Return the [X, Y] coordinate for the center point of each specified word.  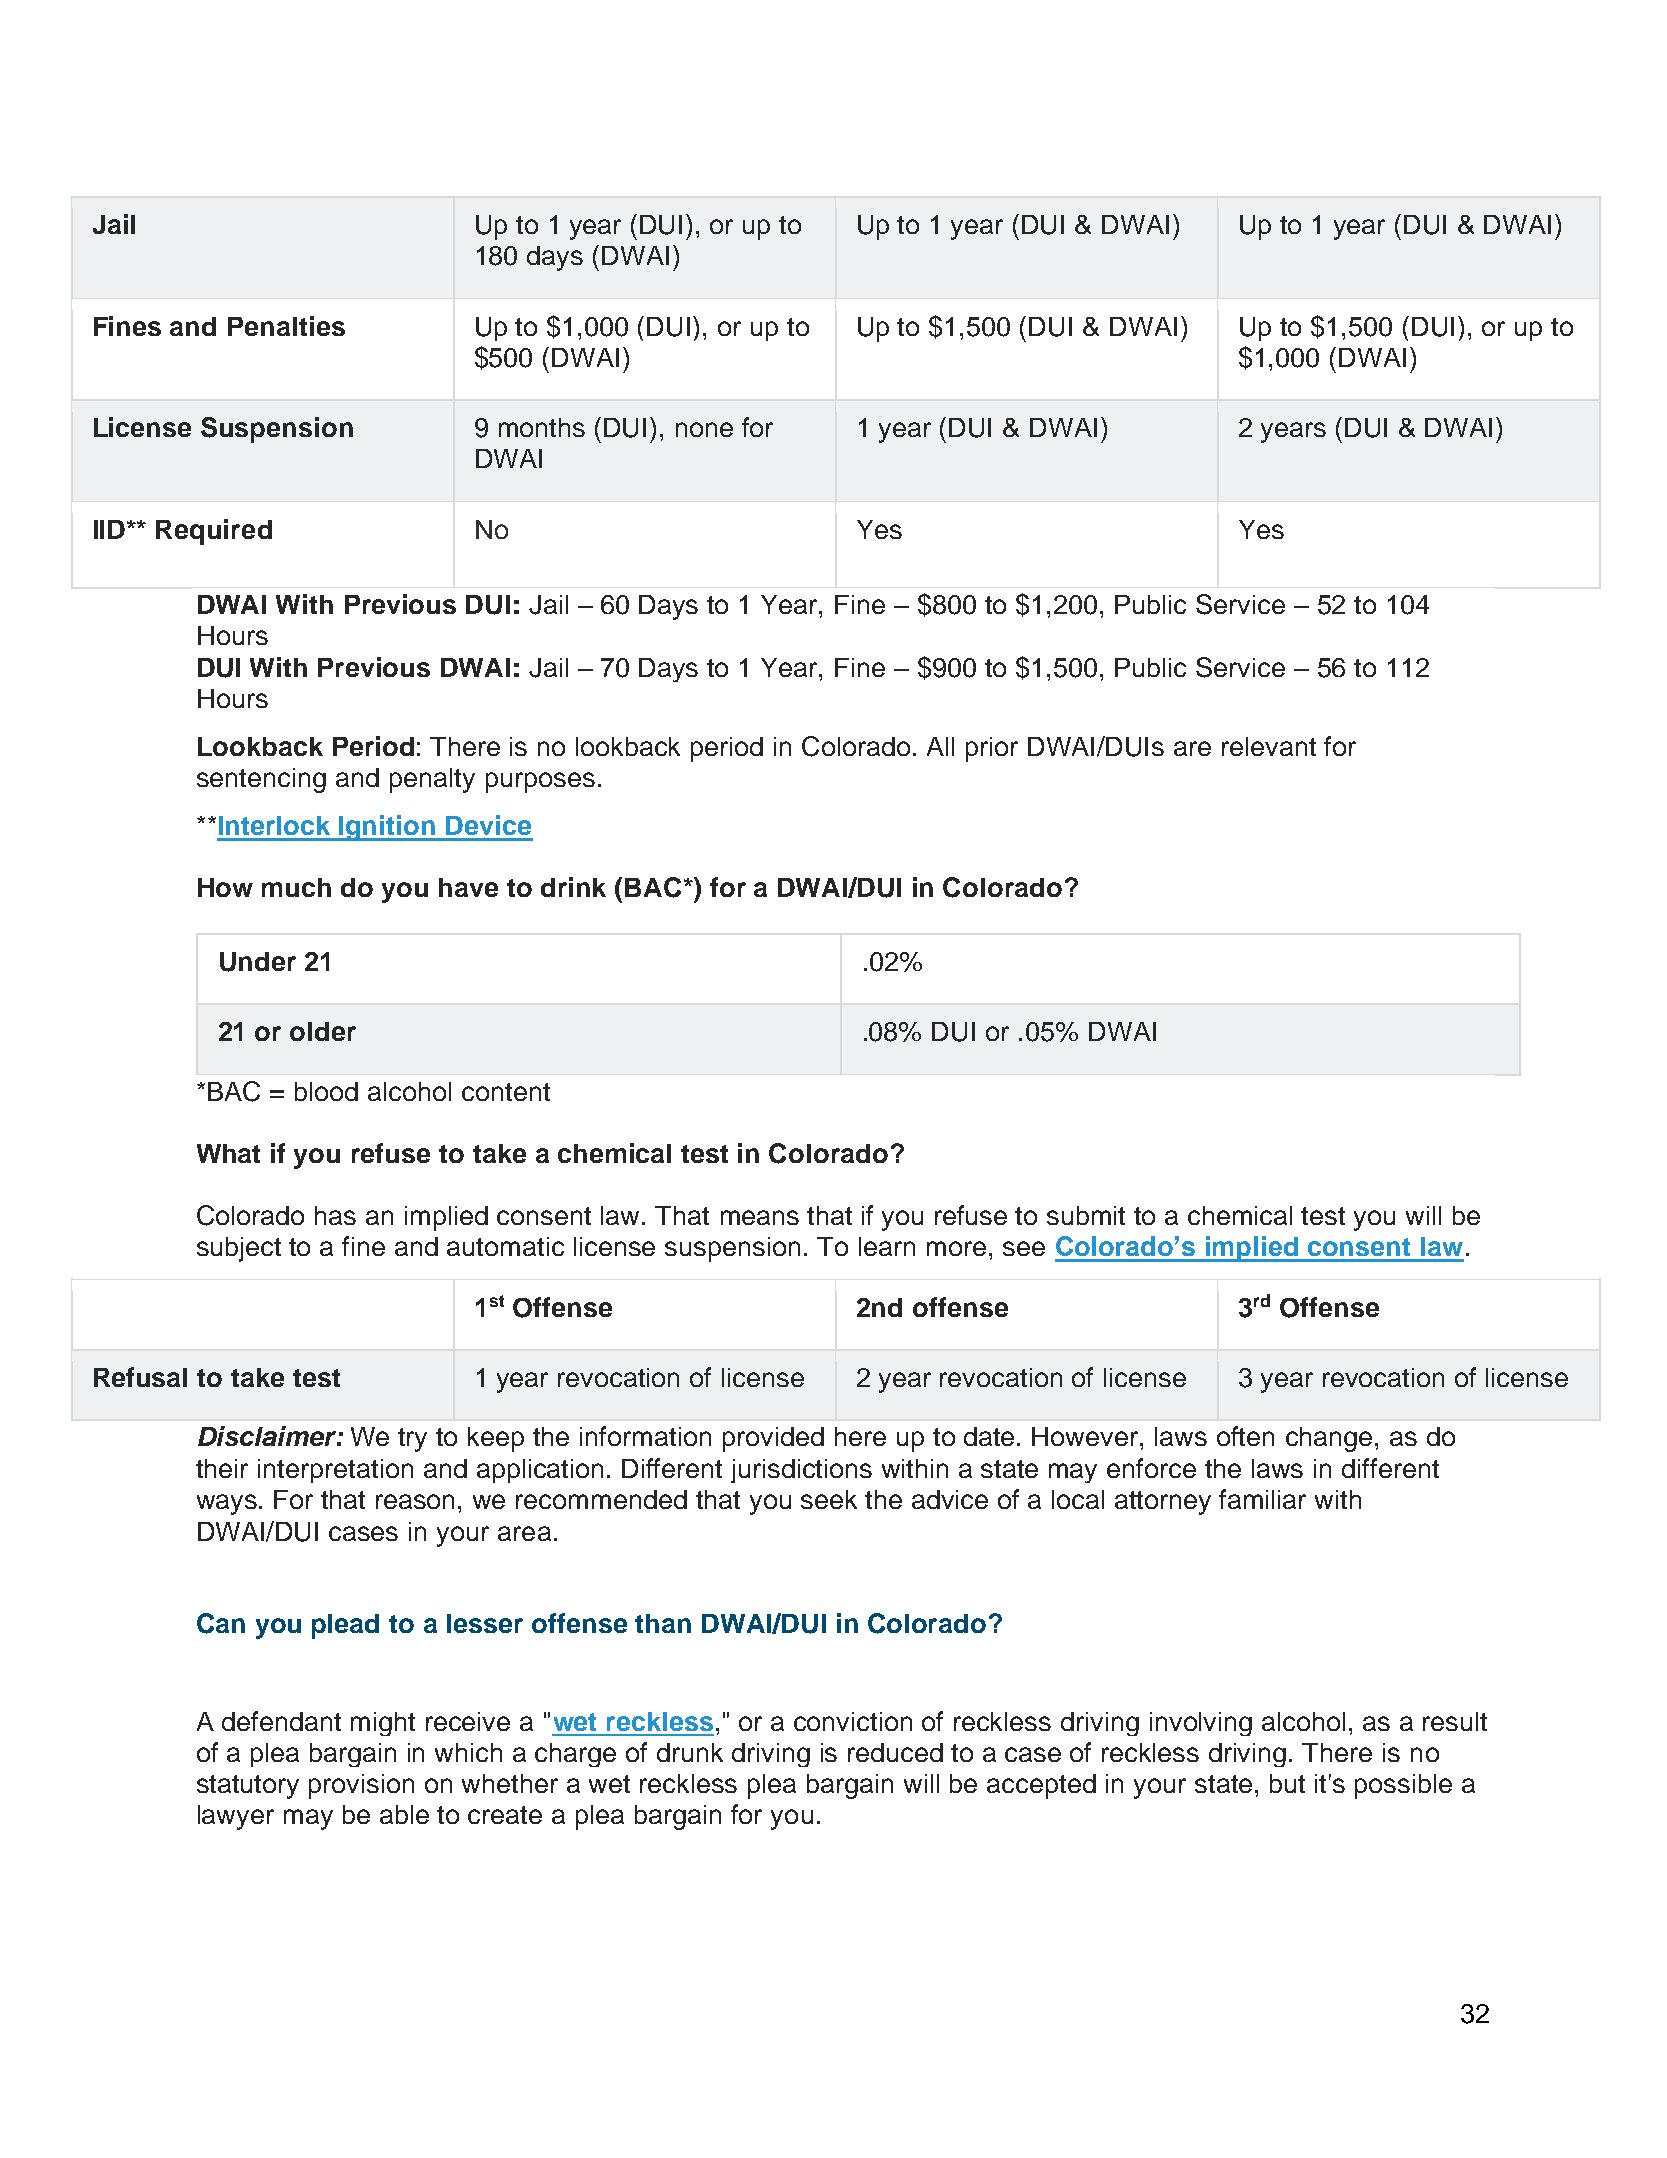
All [940, 746]
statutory [248, 1787]
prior [992, 749]
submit [1086, 1215]
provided [773, 1439]
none [704, 429]
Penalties [286, 326]
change [1331, 1439]
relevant [1269, 746]
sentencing [261, 780]
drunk [690, 1752]
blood [326, 1091]
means [760, 1217]
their [222, 1468]
